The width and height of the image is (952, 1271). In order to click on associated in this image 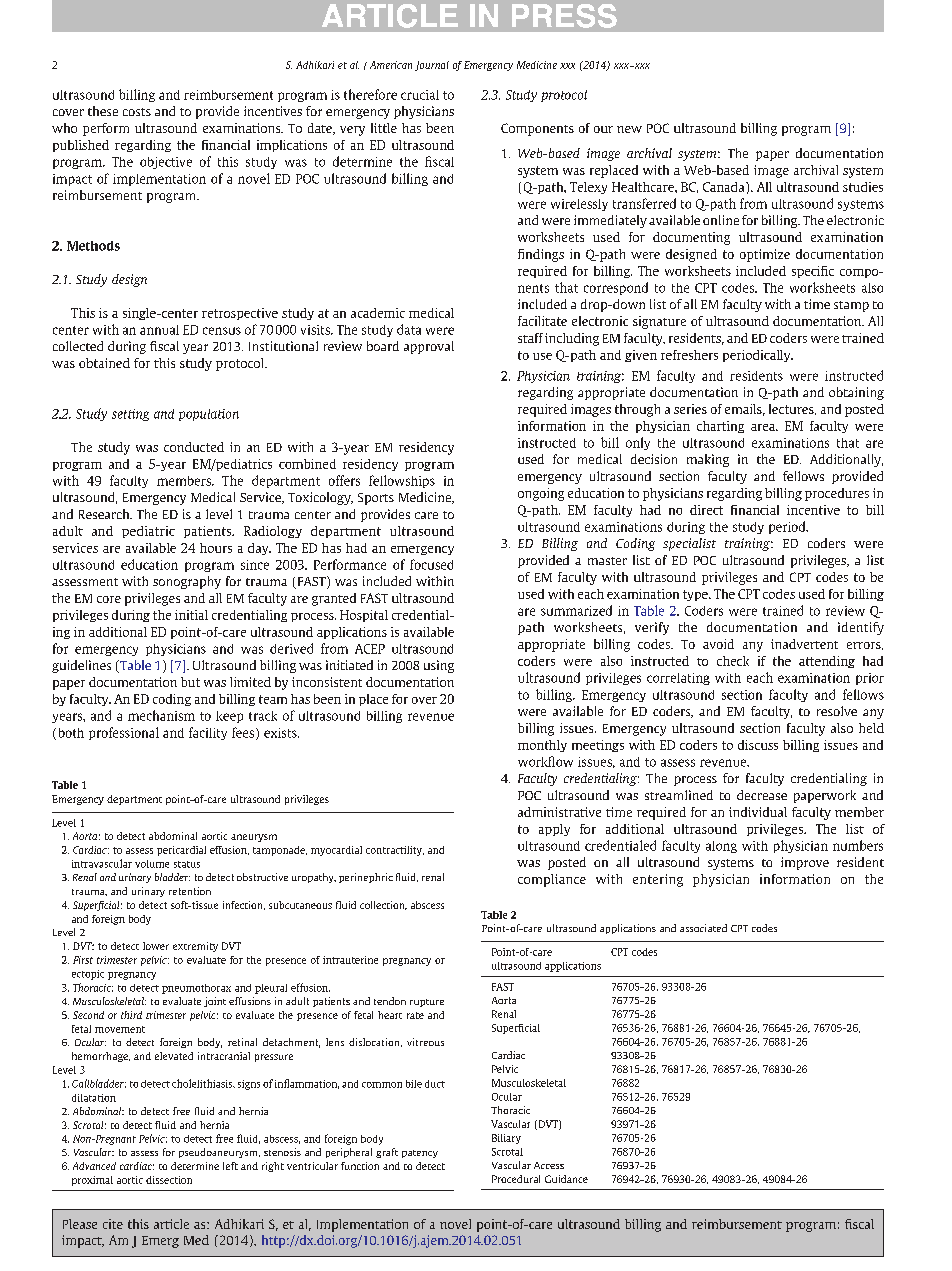, I will do `click(703, 928)`.
